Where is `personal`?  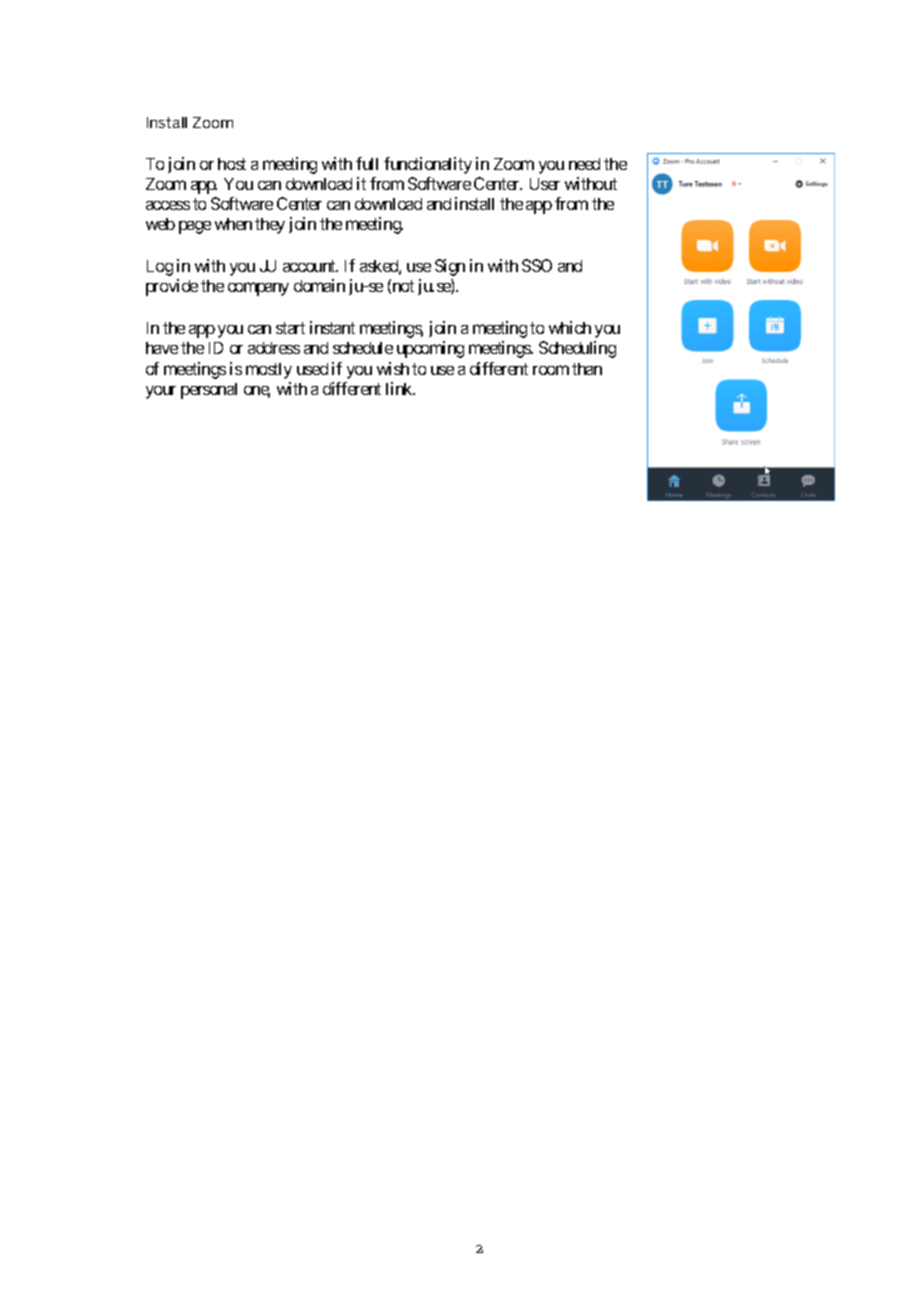 personal is located at coordinates (209, 391).
